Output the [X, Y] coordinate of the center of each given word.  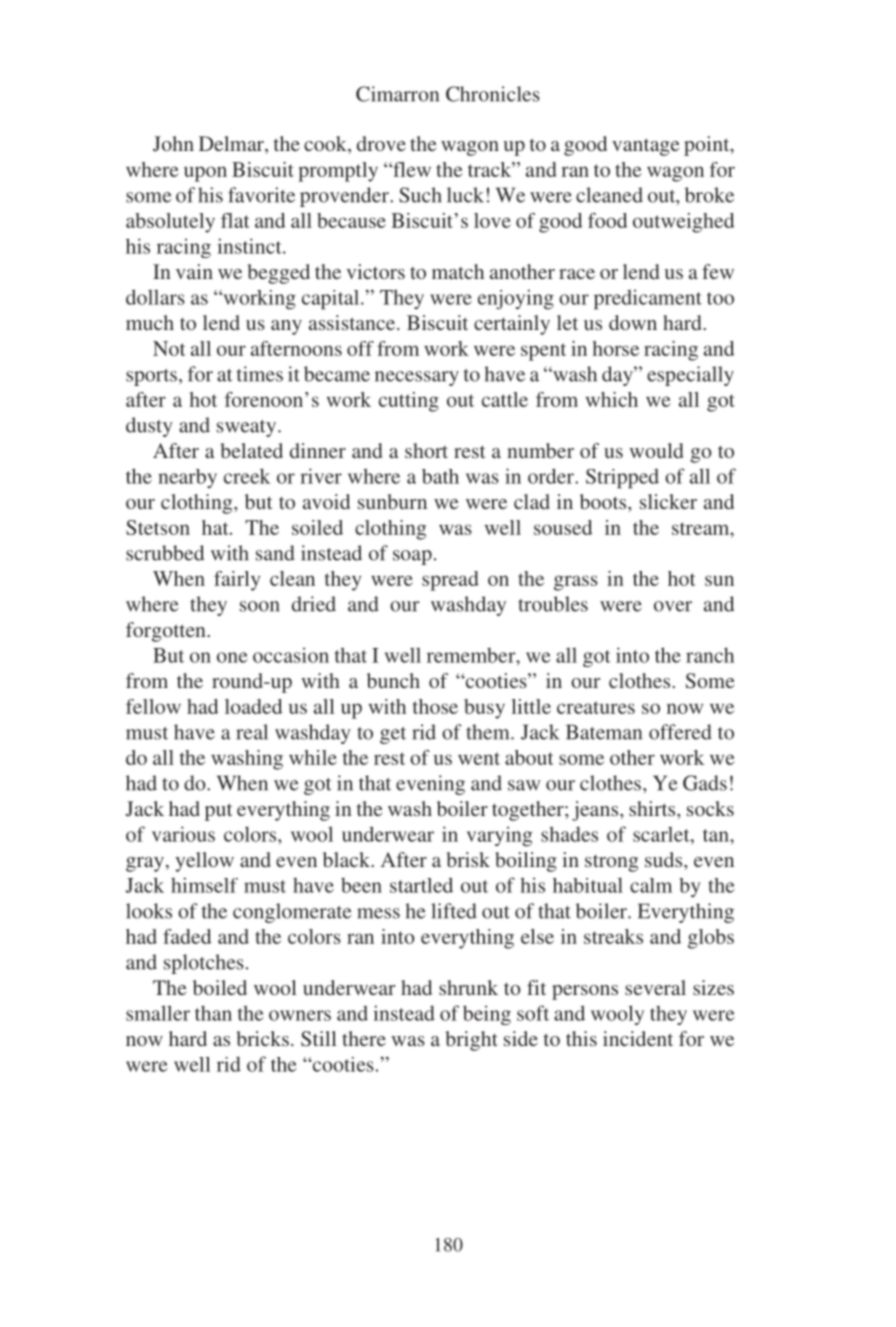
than [213, 1013]
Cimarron [397, 94]
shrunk [468, 987]
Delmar [232, 145]
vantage [646, 147]
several [655, 987]
